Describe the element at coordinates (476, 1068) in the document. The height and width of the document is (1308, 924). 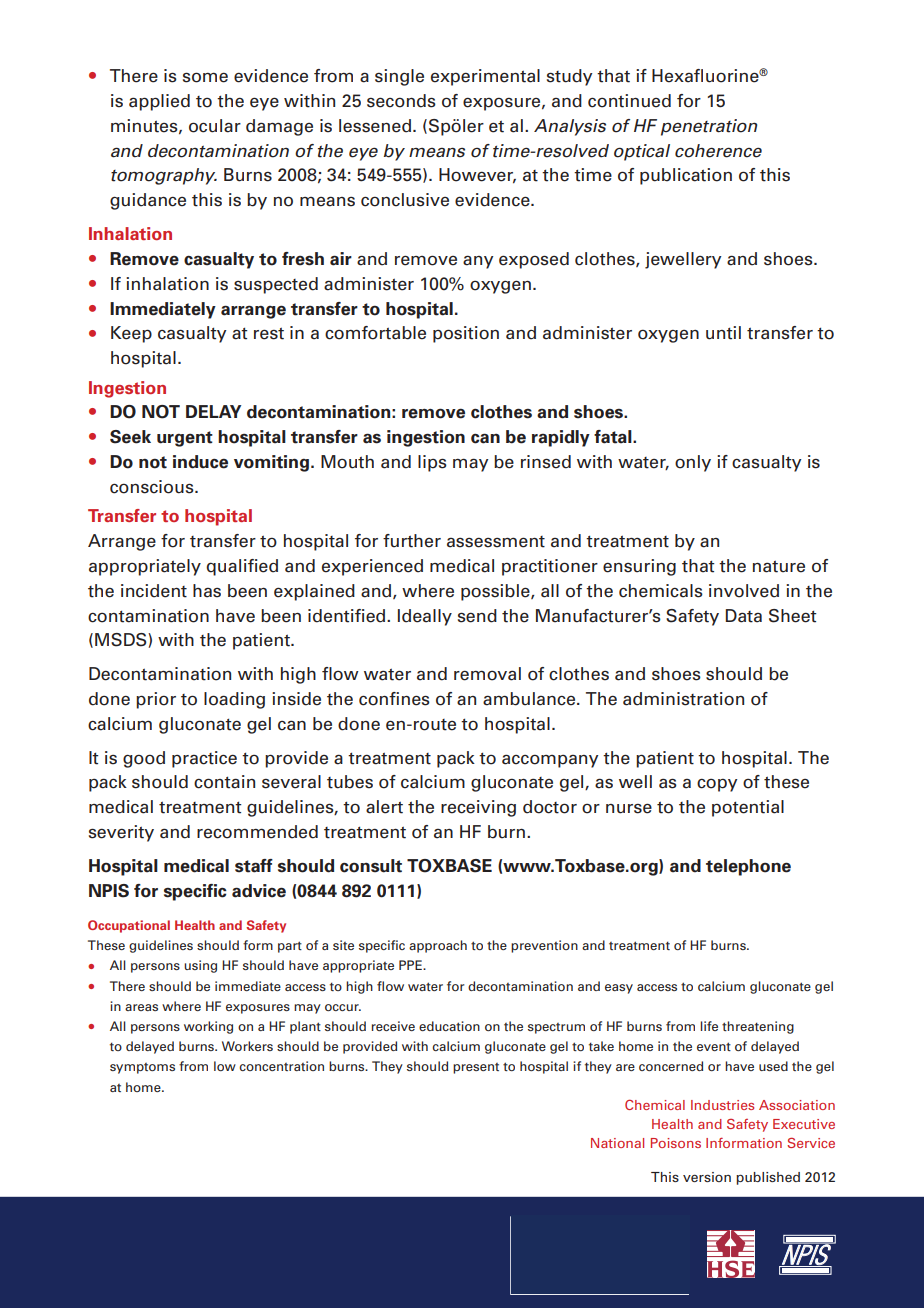
I see `present` at that location.
